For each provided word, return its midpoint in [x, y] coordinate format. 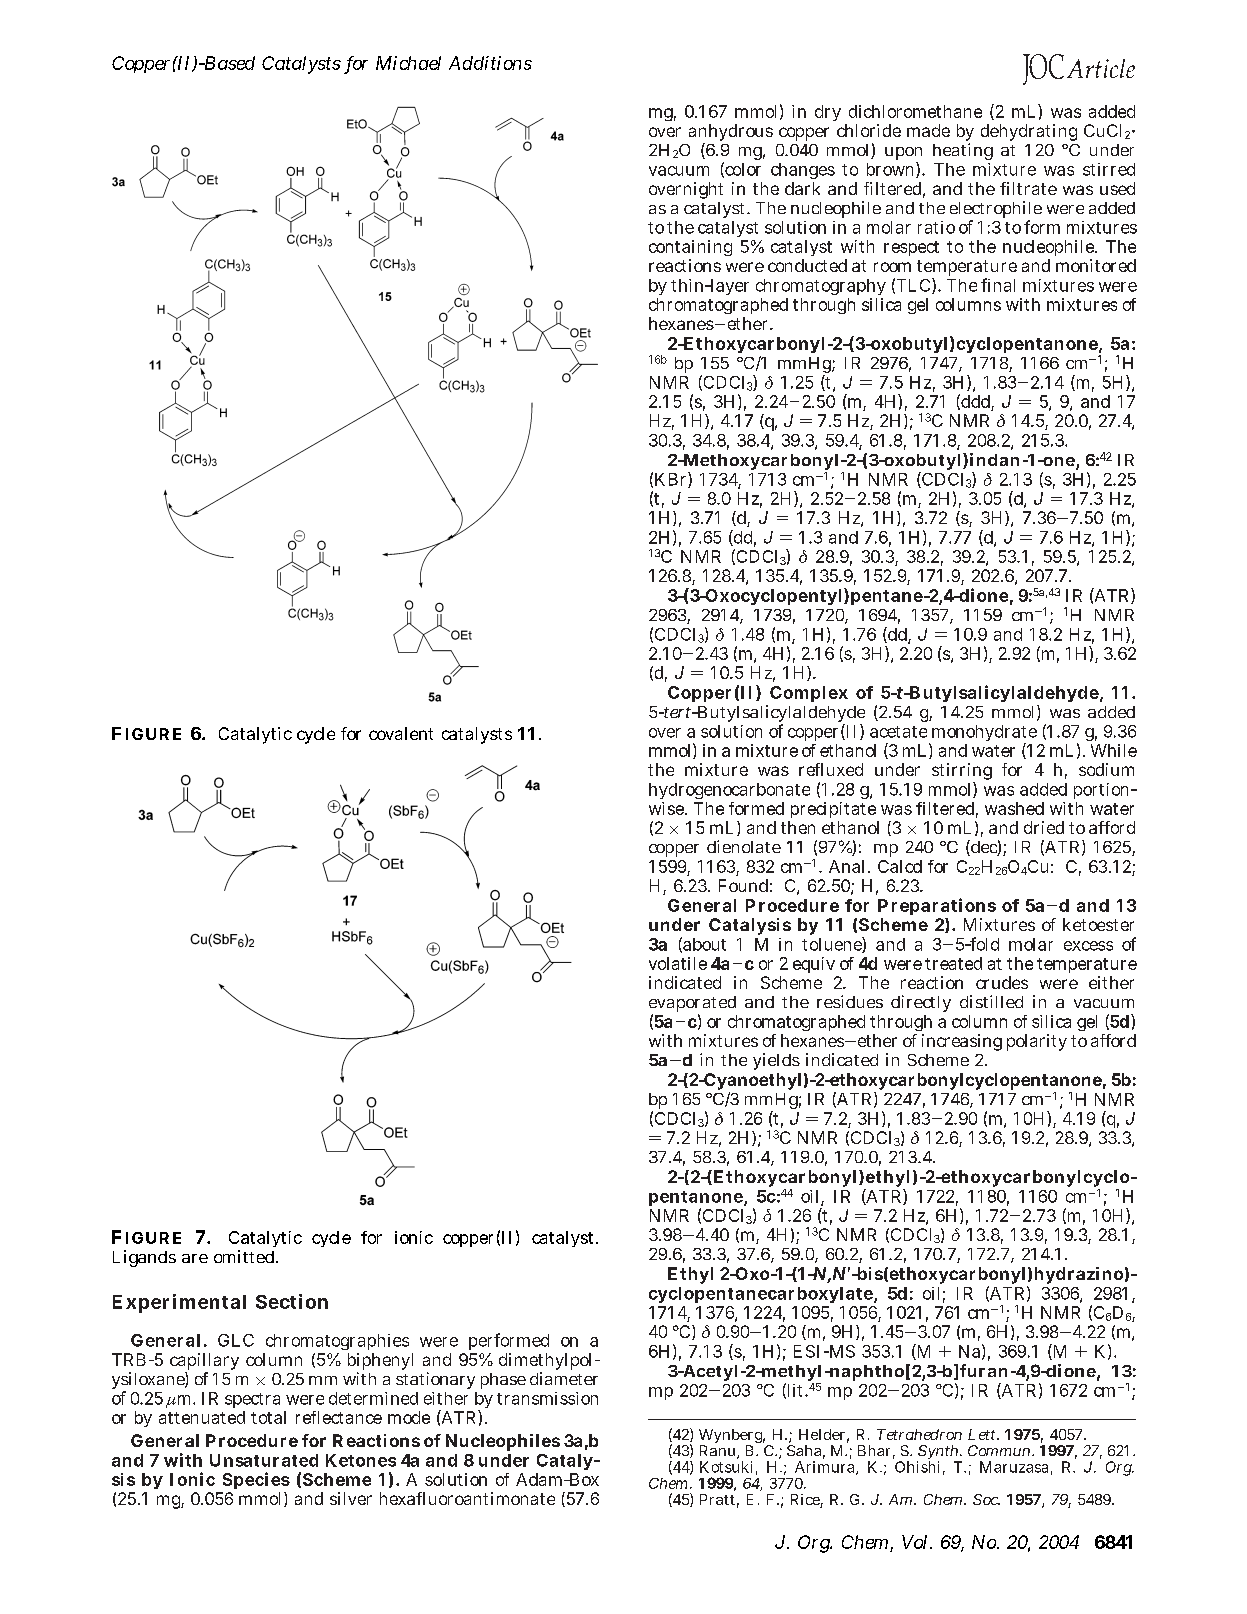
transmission [547, 1398]
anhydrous [731, 134]
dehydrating [1029, 132]
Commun [1001, 1450]
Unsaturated [264, 1460]
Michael [408, 63]
